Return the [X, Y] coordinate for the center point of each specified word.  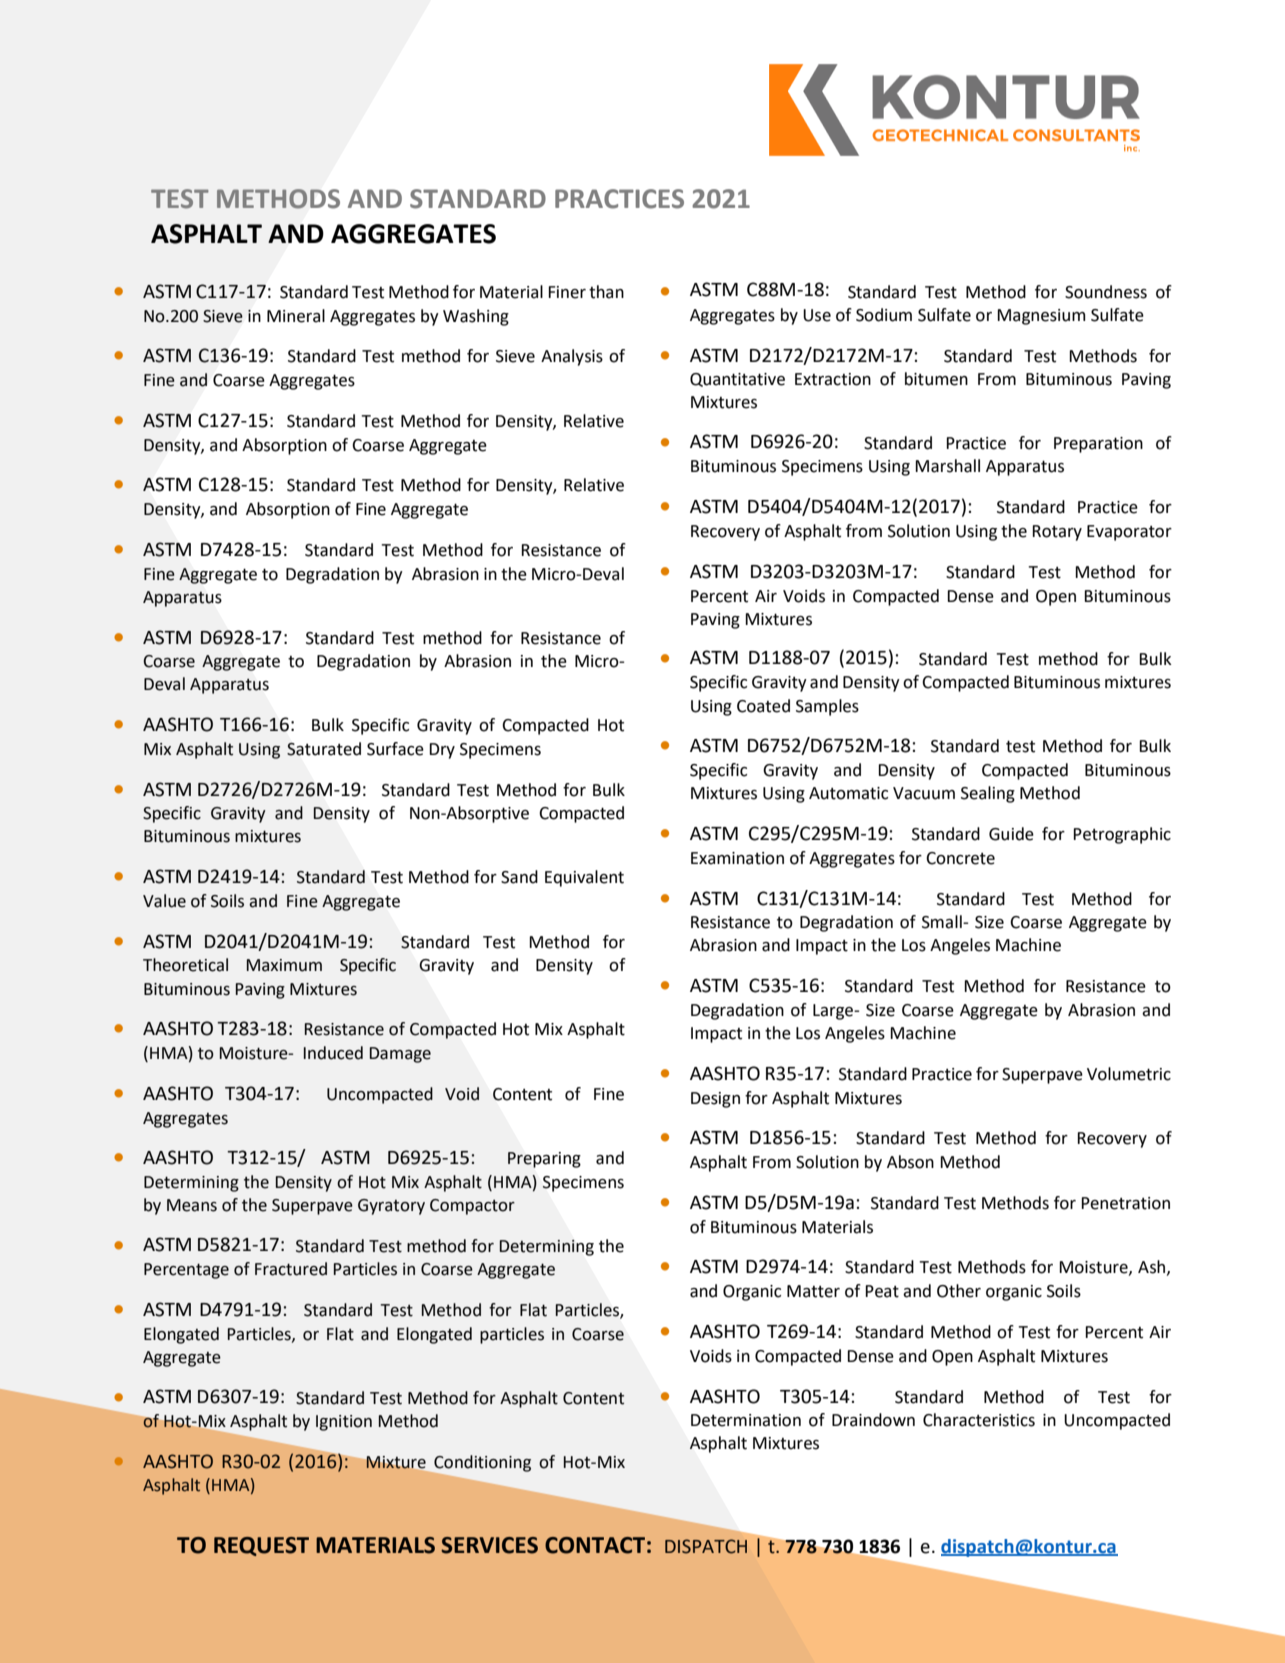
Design [715, 1100]
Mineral [296, 316]
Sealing [988, 794]
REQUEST [261, 1546]
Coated [763, 706]
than [606, 292]
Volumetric [1129, 1074]
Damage [400, 1055]
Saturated [324, 749]
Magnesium [1041, 317]
